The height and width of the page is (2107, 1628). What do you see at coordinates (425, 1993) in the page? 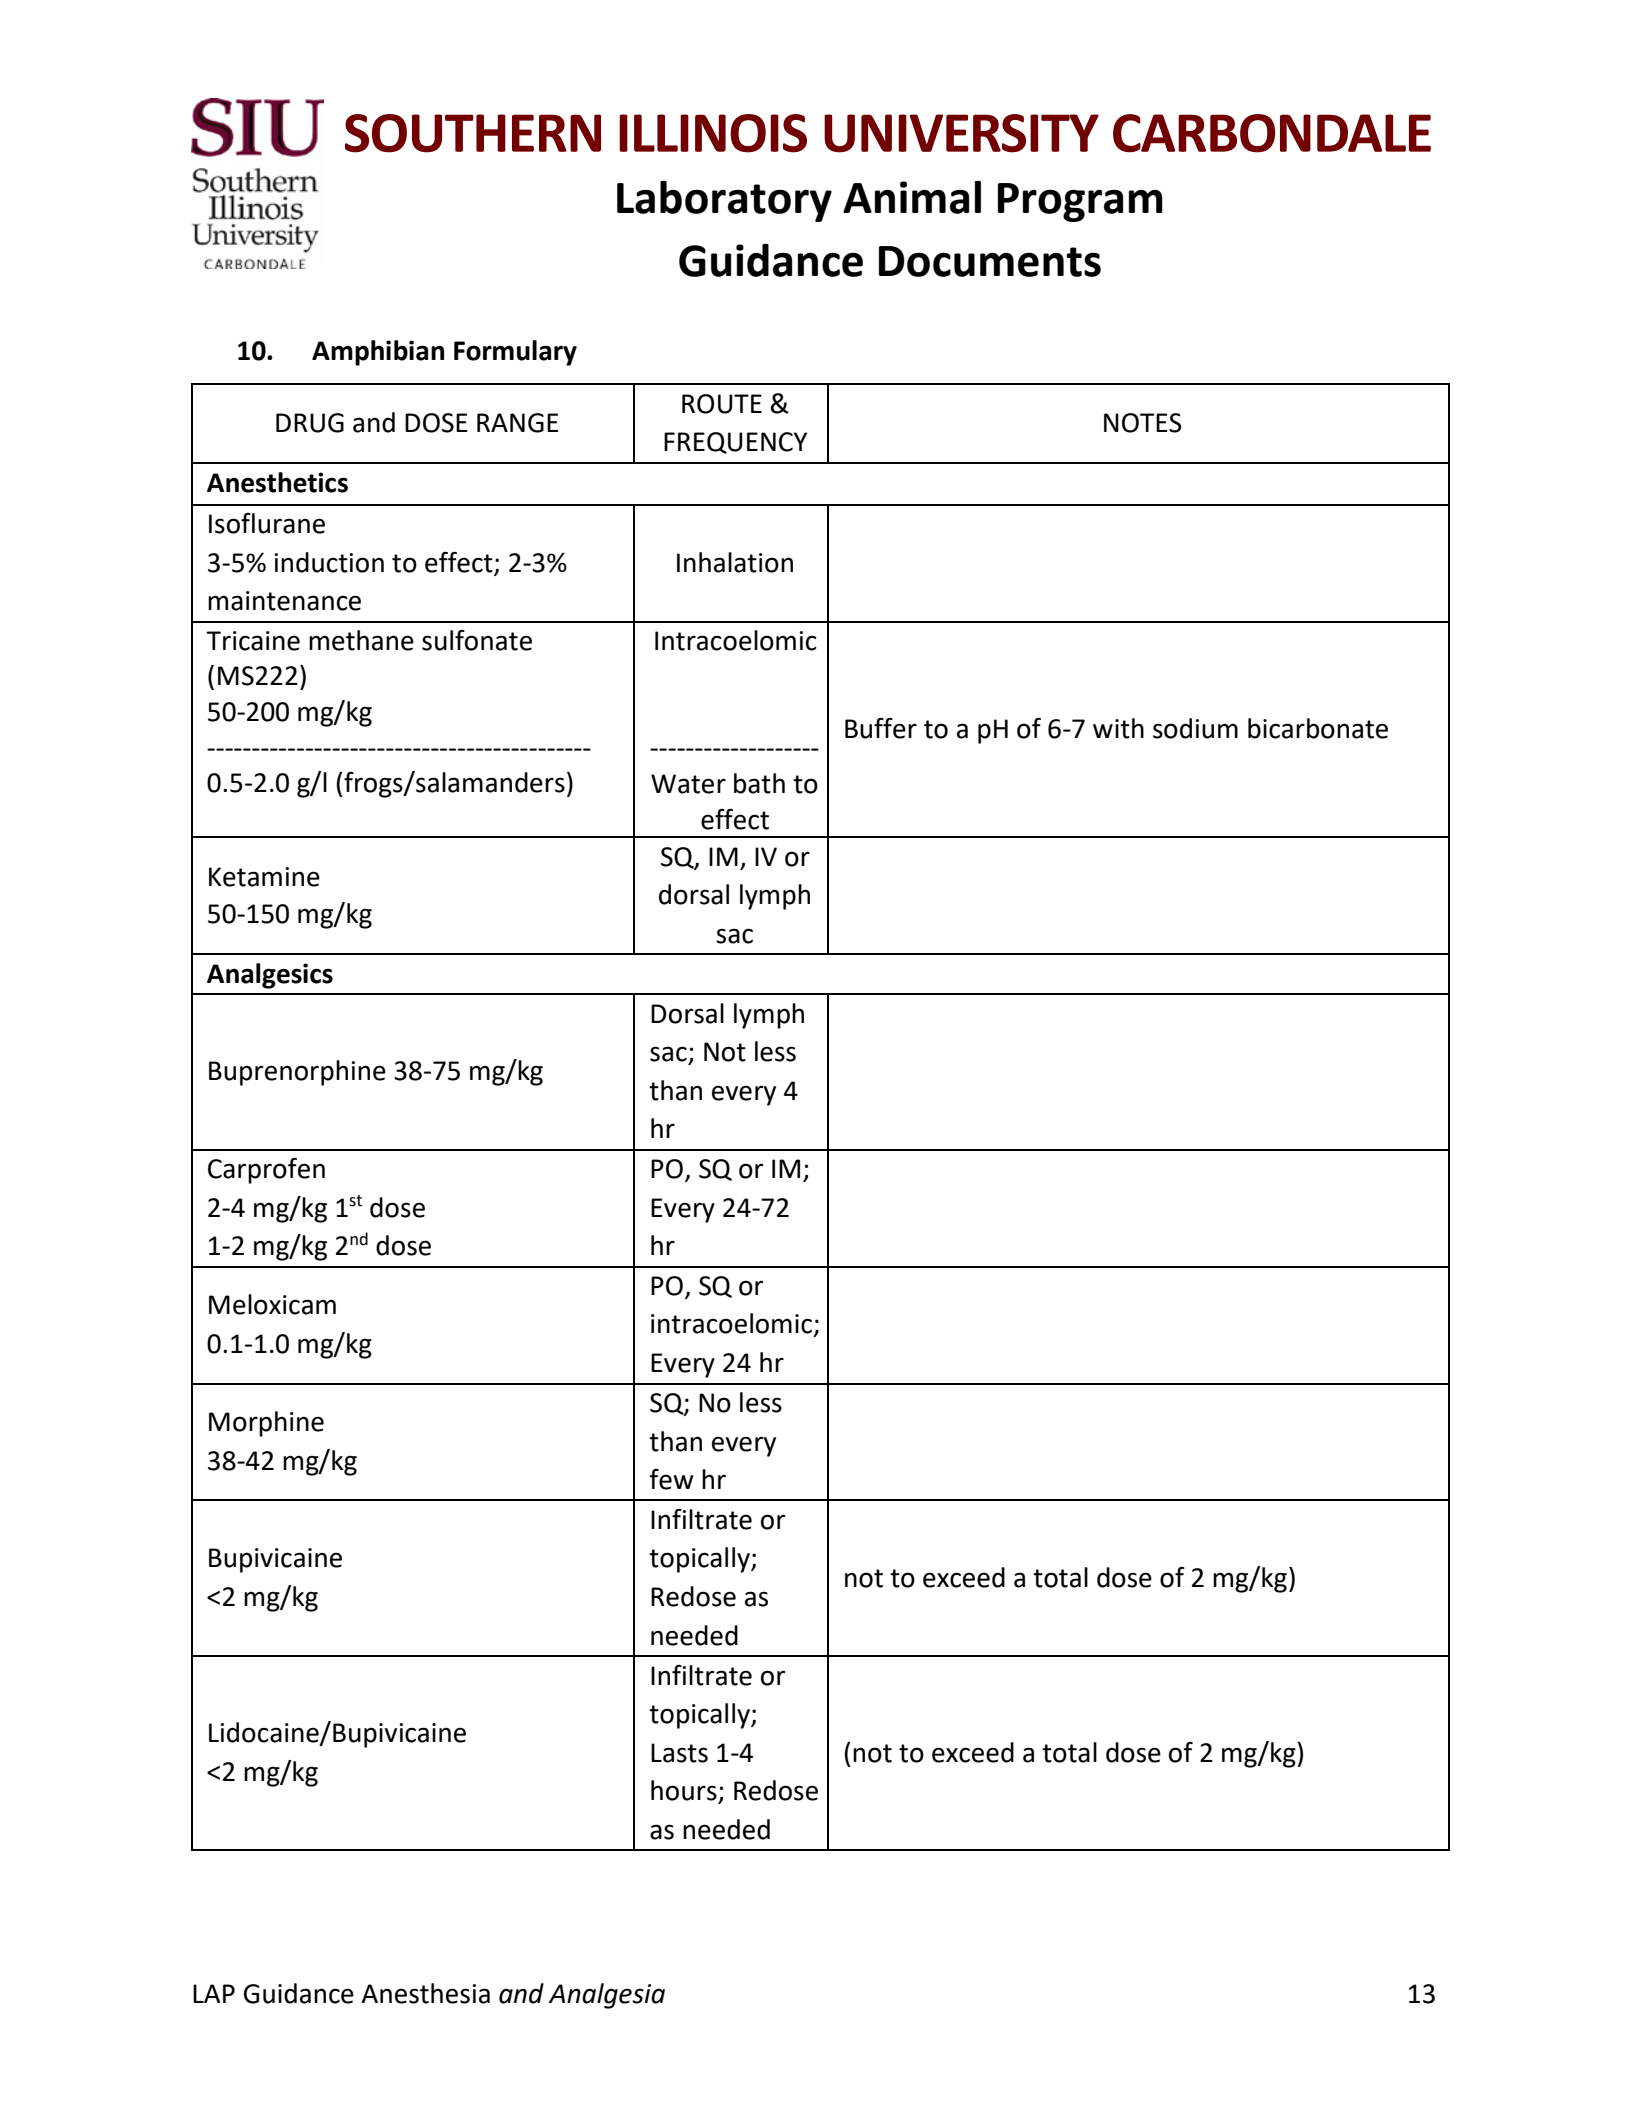
I see `Anesthesia` at bounding box center [425, 1993].
